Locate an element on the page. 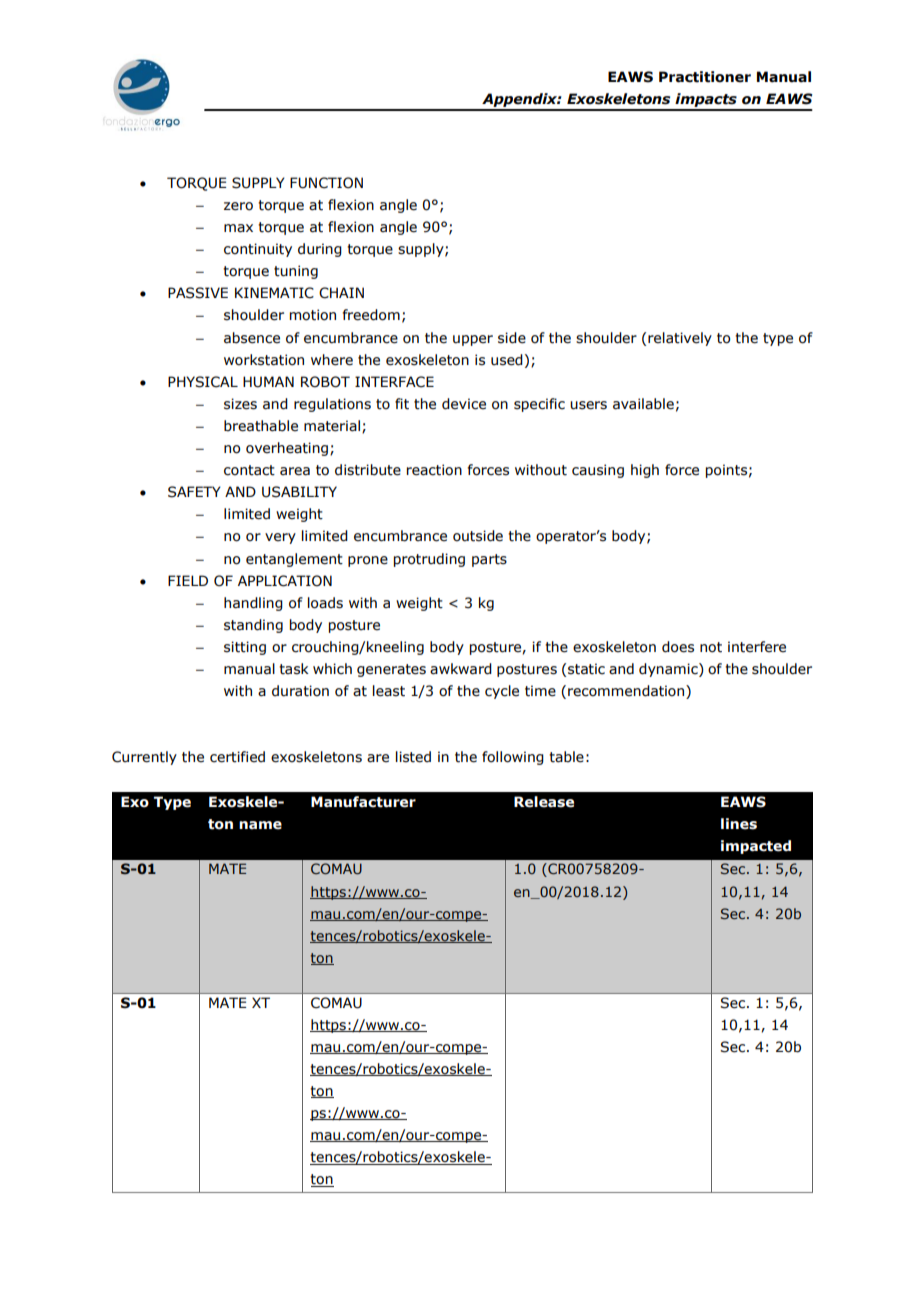  certified is located at coordinates (237, 757).
